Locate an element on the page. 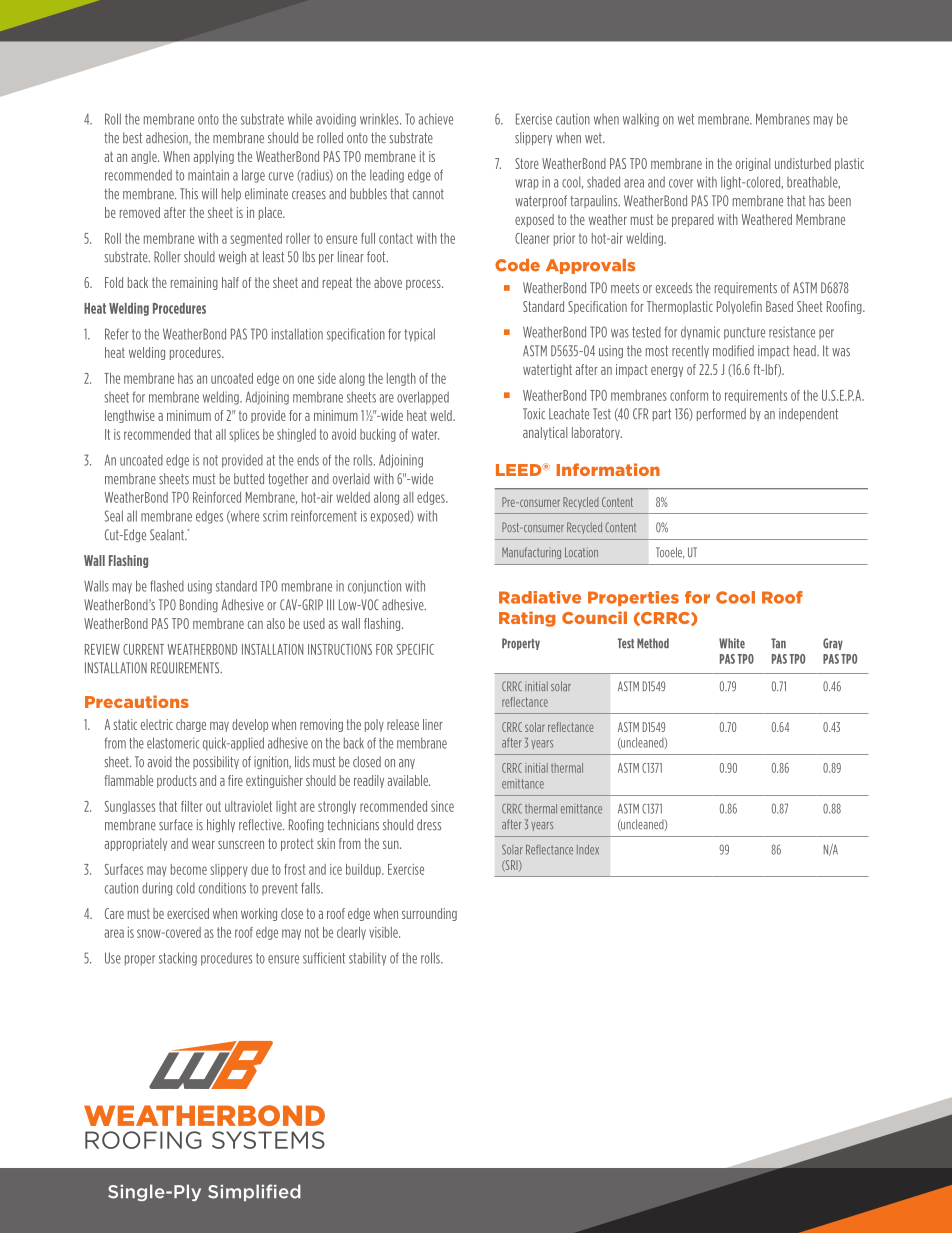 The image size is (952, 1233). CURRENT is located at coordinates (143, 649).
